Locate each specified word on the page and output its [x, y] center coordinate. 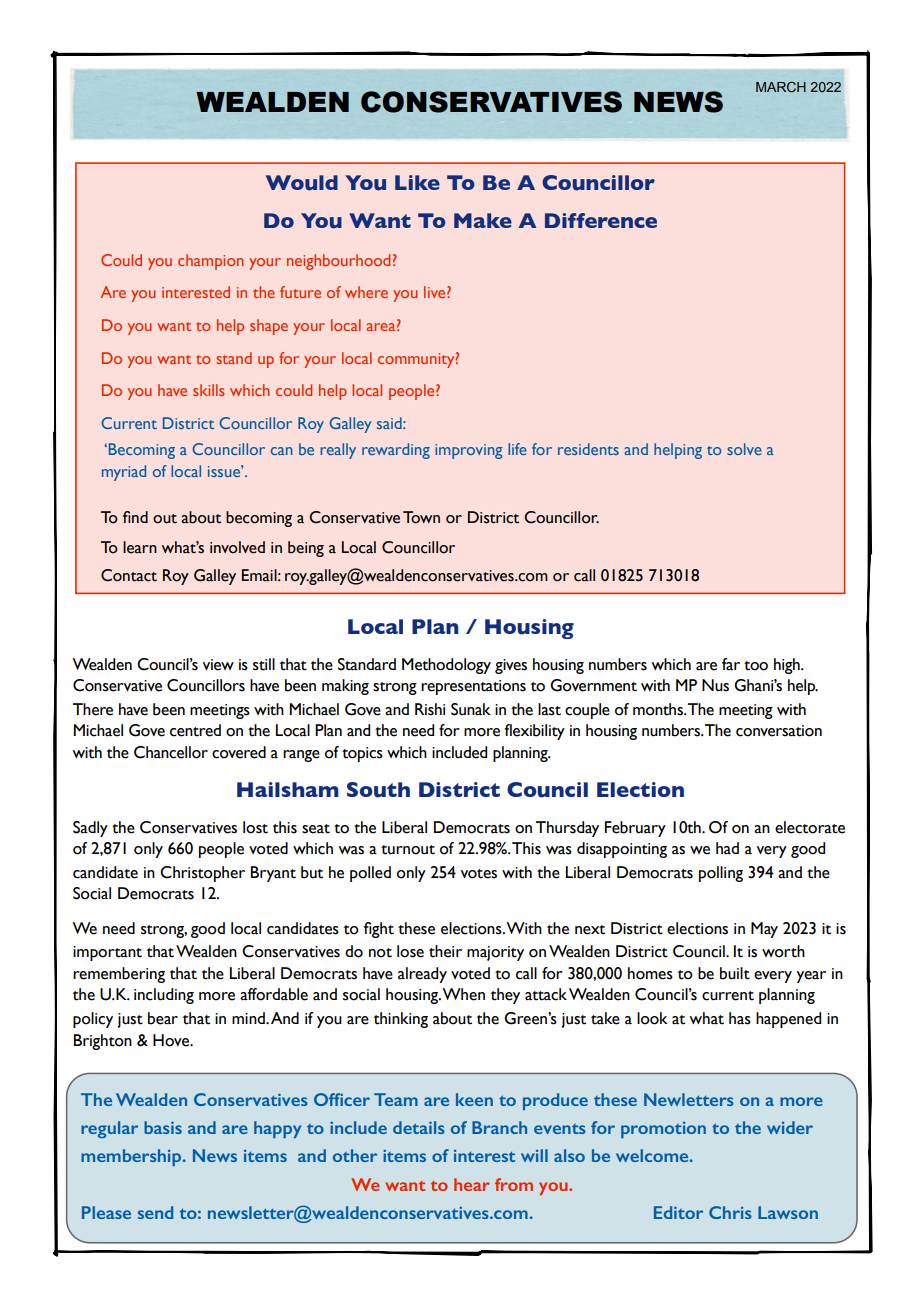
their [445, 951]
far [731, 664]
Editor [678, 1212]
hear [472, 1184]
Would [302, 183]
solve [744, 449]
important [107, 953]
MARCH [781, 86]
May [764, 930]
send [155, 1212]
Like [417, 182]
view [218, 665]
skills [209, 390]
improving [469, 451]
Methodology [446, 666]
